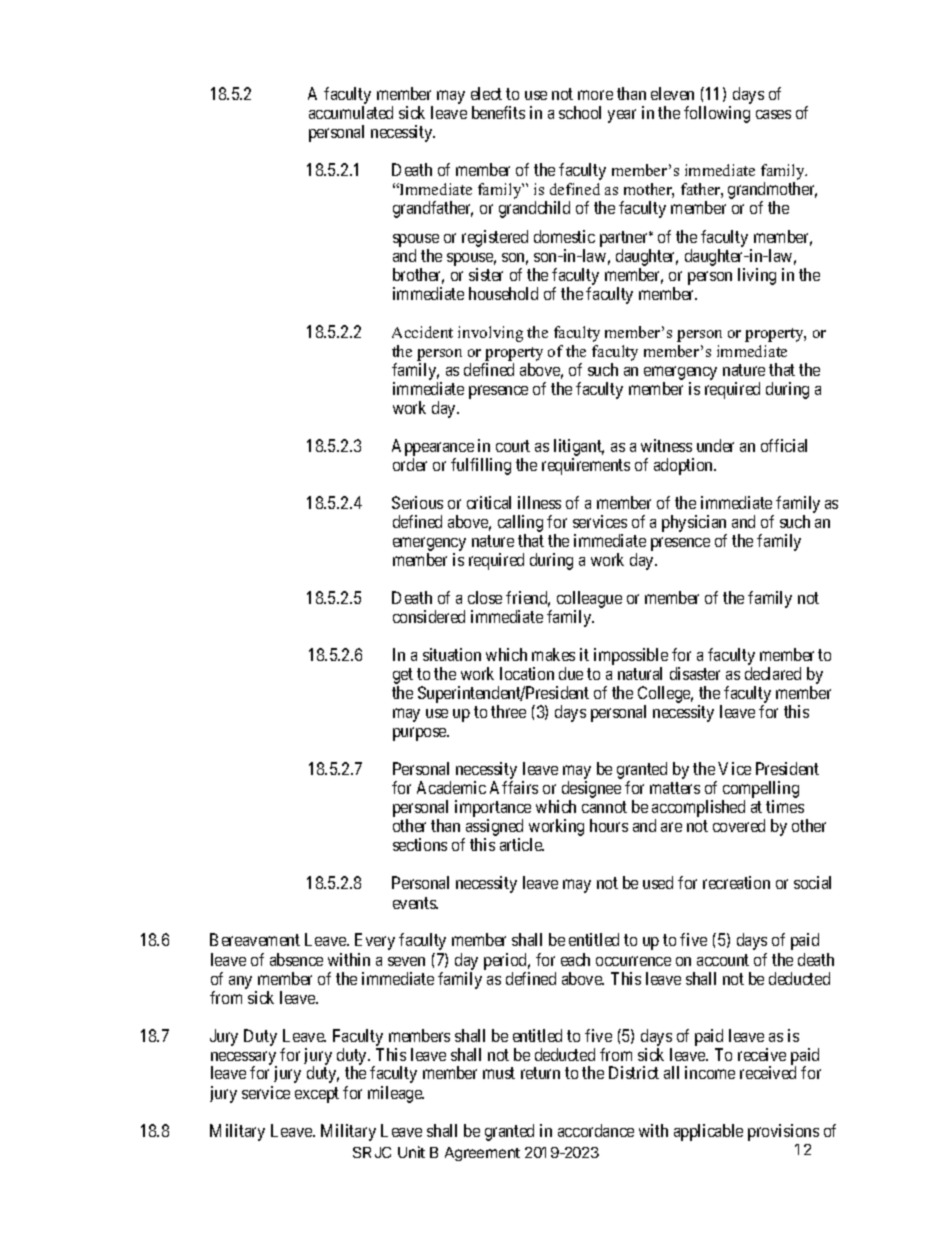  I want to click on applicable, so click(708, 1132).
